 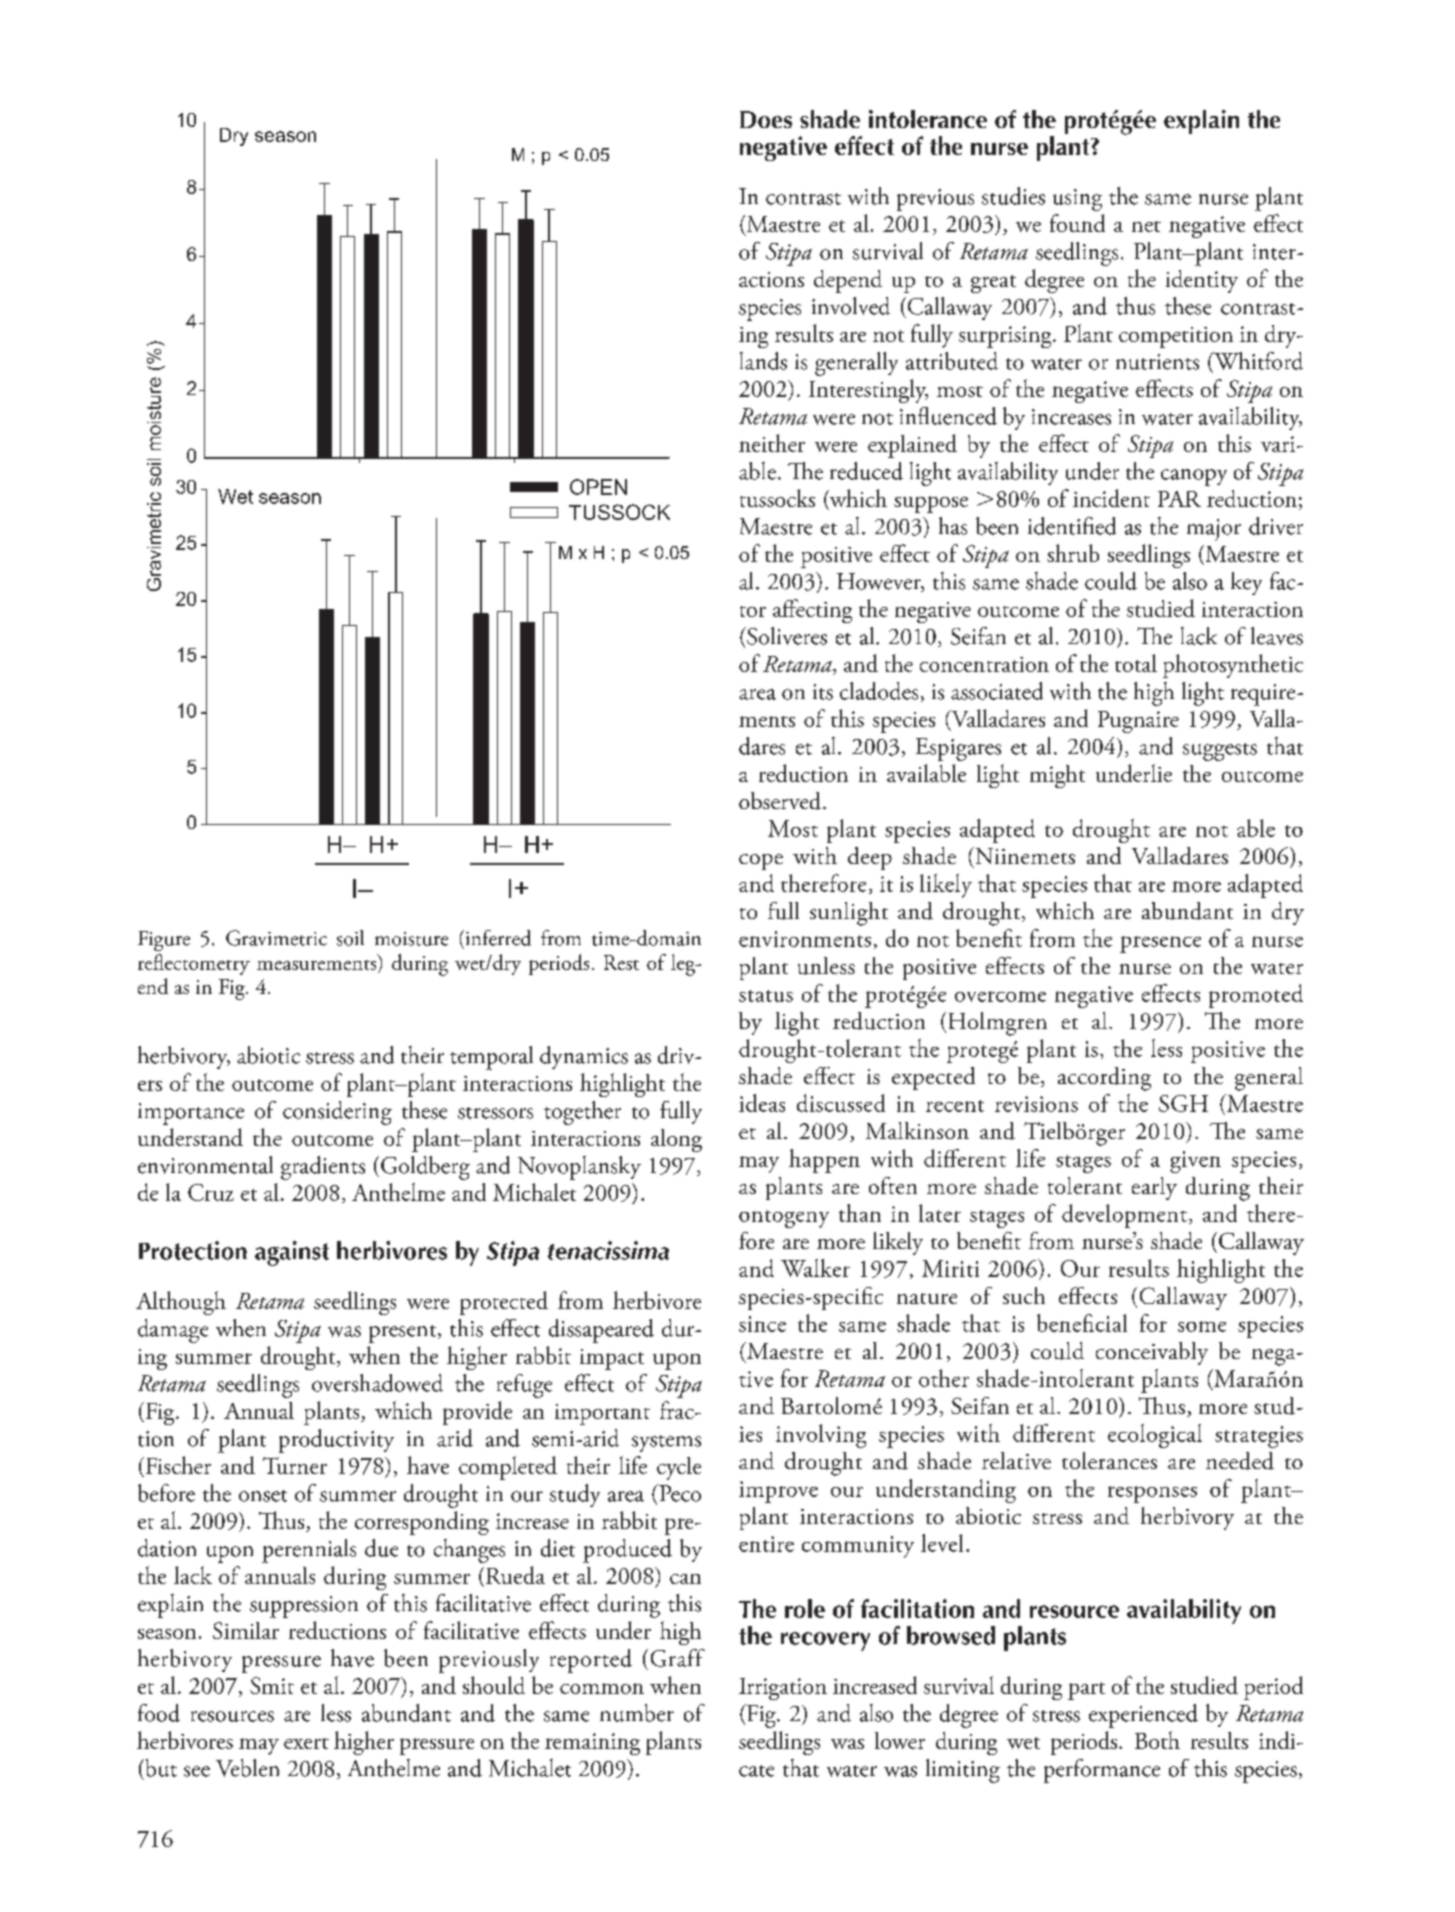 I want to click on effect, so click(x=864, y=145).
